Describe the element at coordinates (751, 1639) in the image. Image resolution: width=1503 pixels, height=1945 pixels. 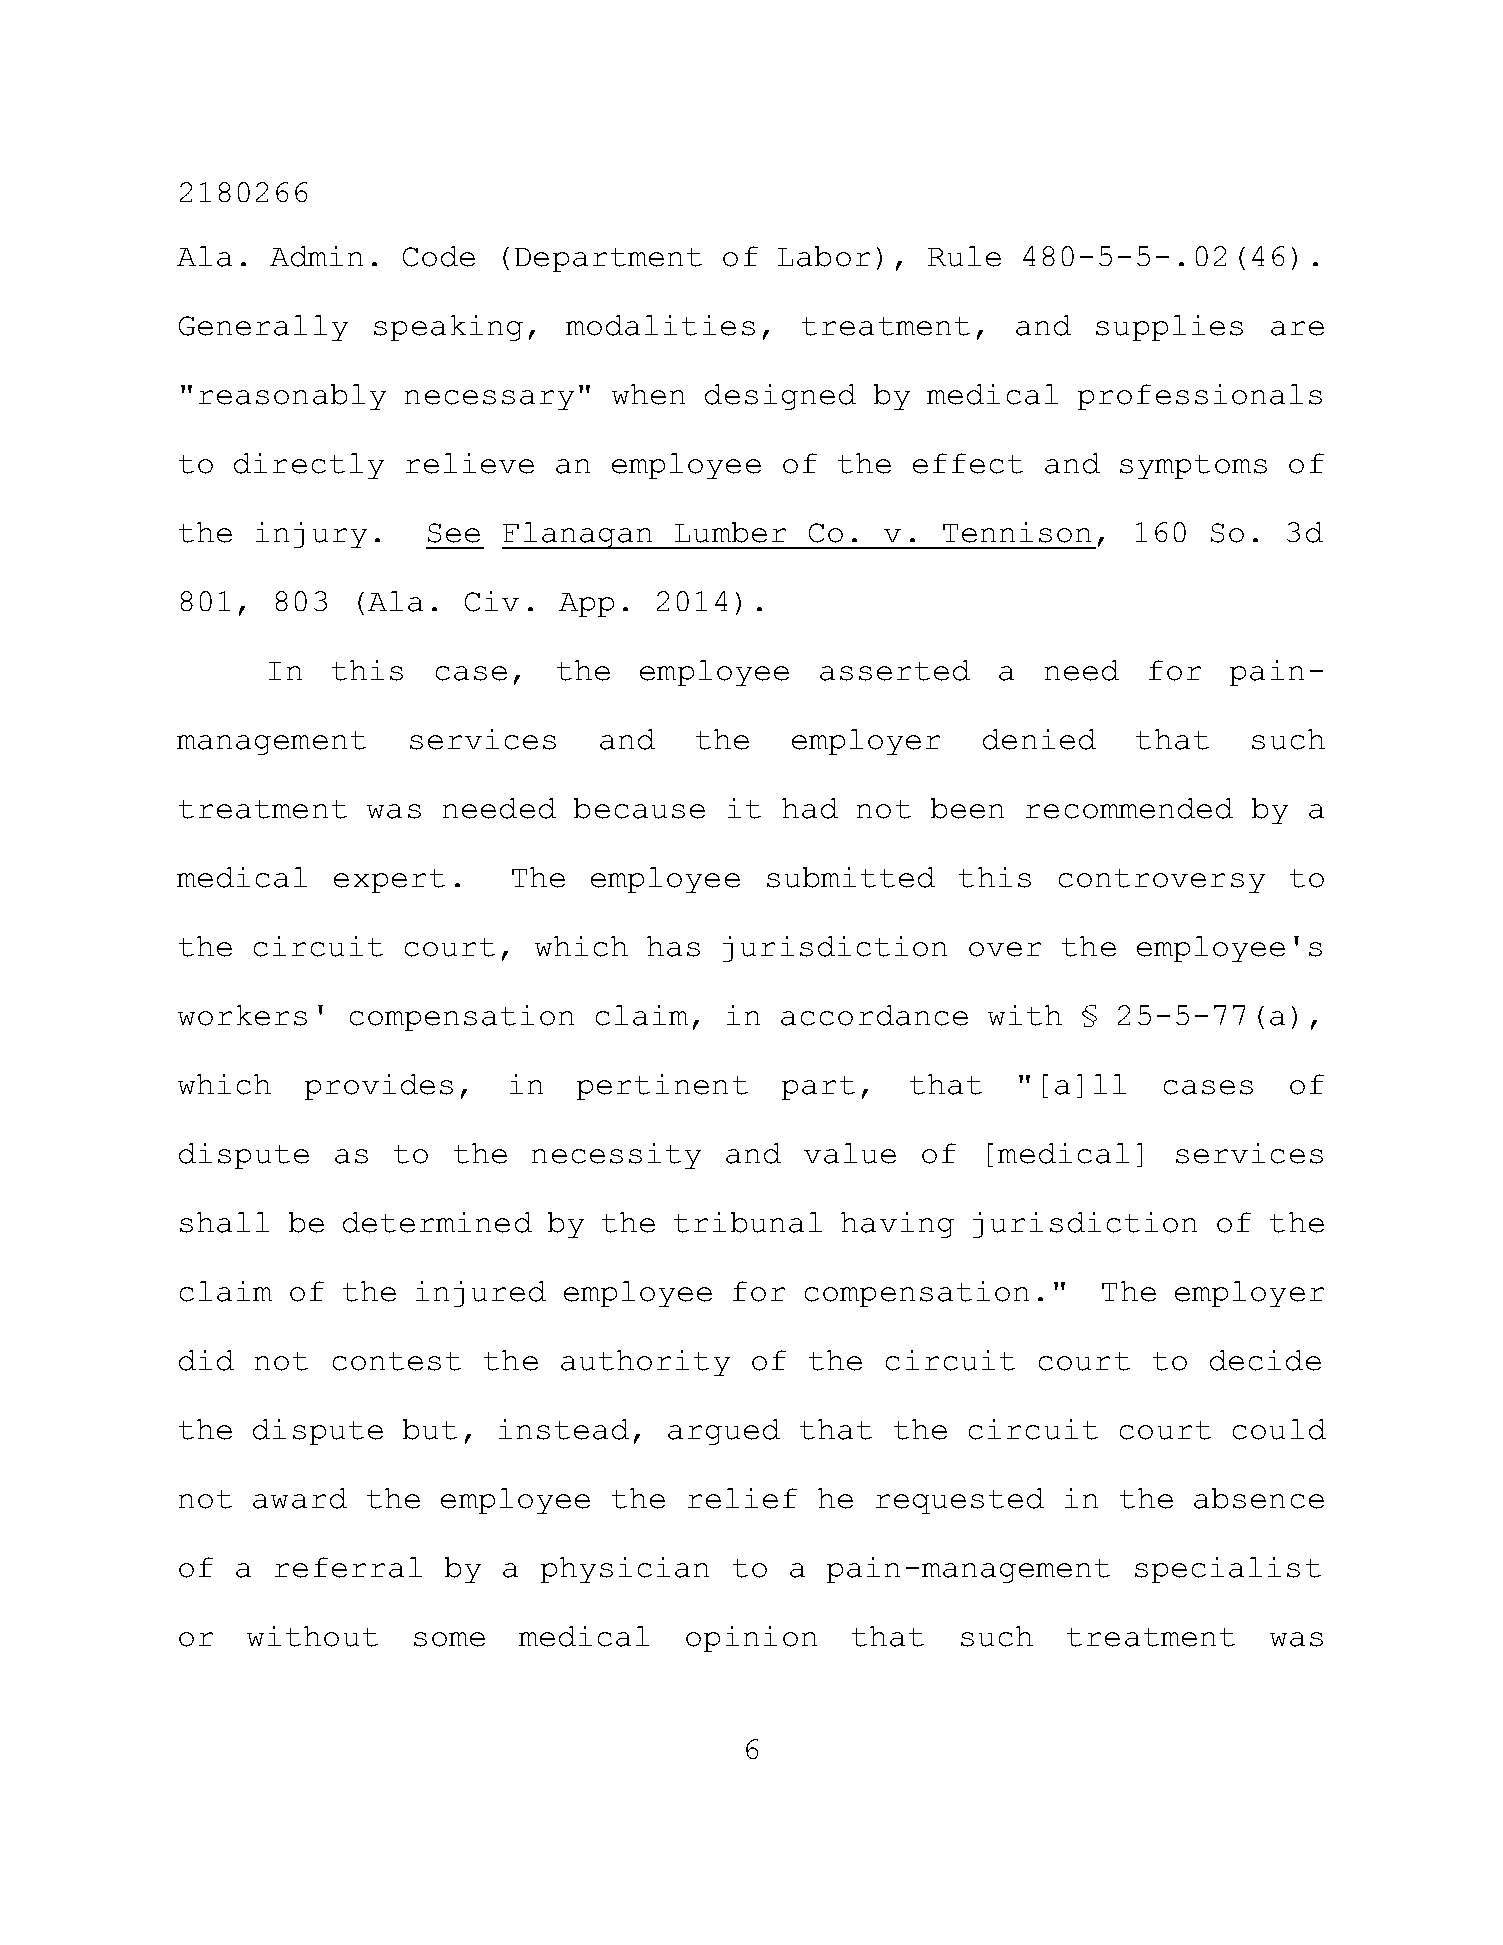
I see `opinion` at that location.
